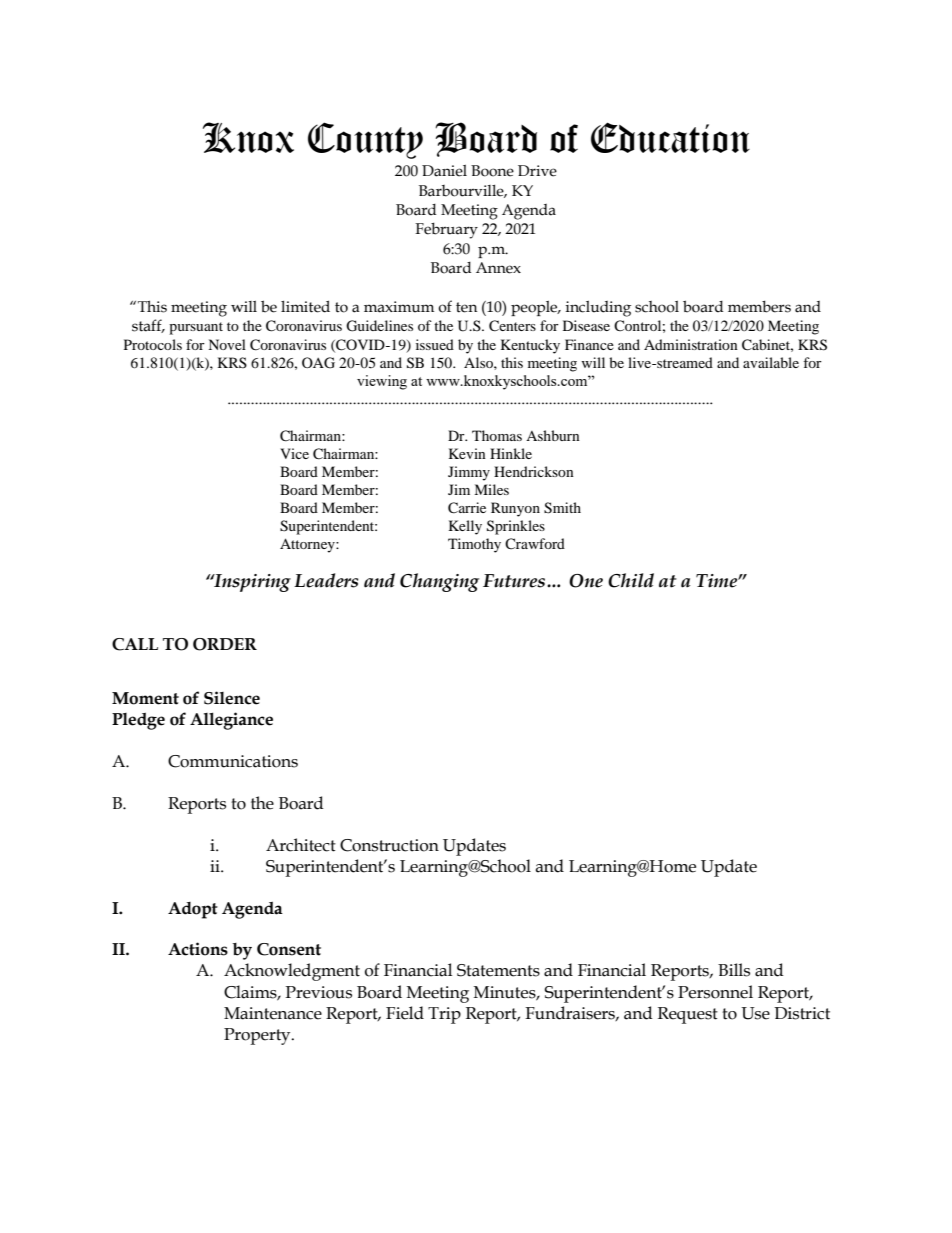 This document has height=1233, width=952. Describe the element at coordinates (444, 171) in the document. I see `Daniel` at that location.
